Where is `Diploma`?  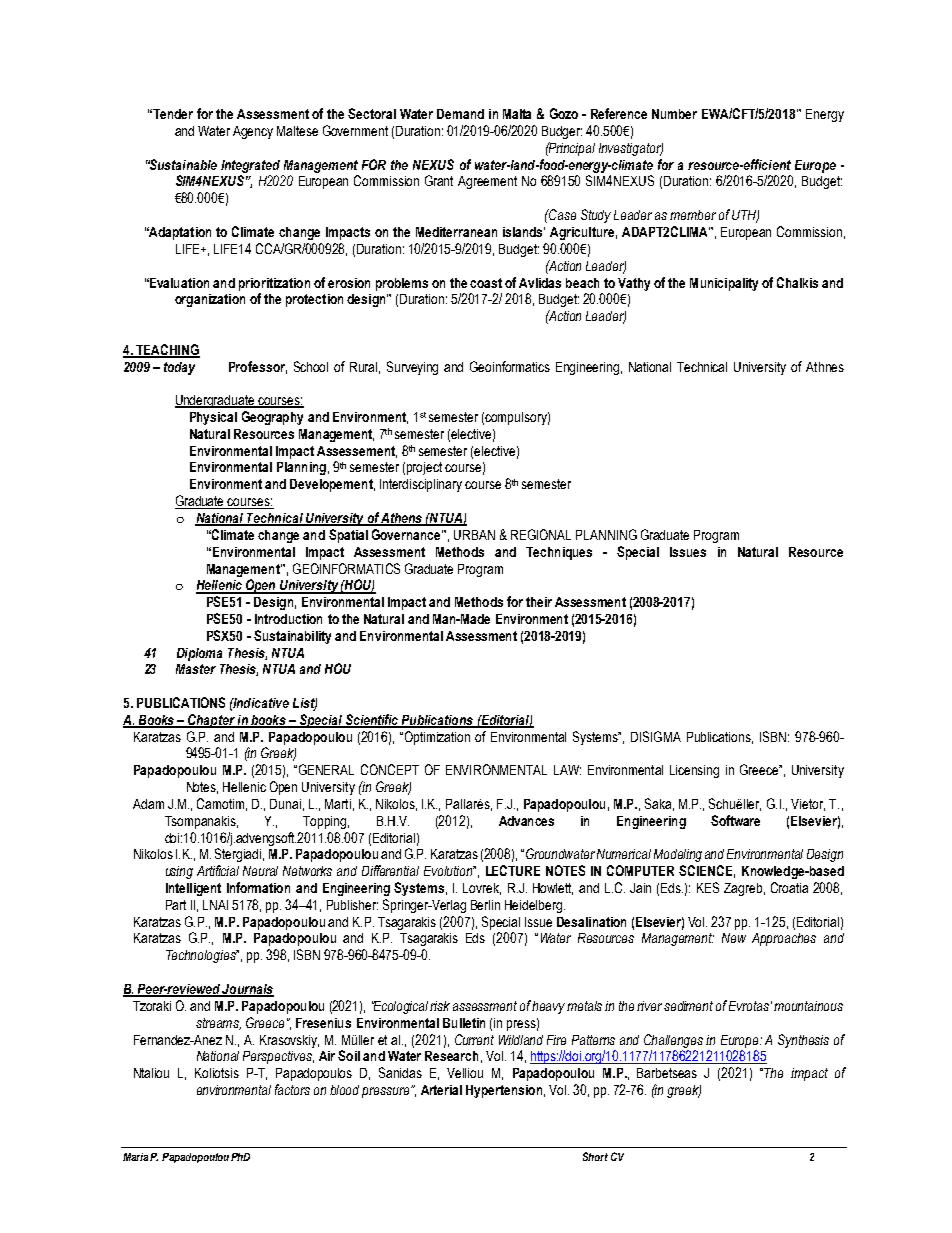
Diploma is located at coordinates (199, 654).
